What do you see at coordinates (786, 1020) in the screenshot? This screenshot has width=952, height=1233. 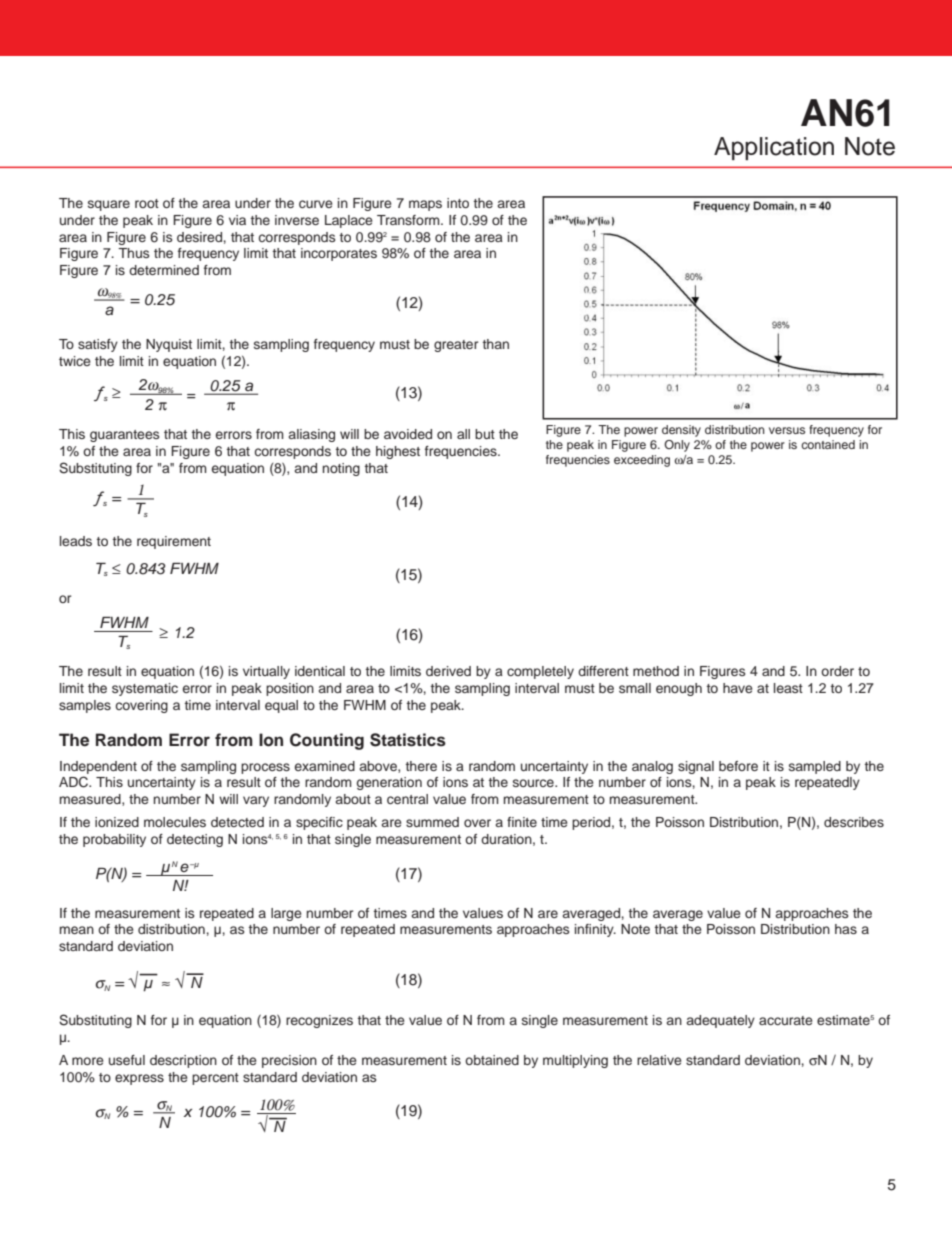 I see `accurate` at bounding box center [786, 1020].
